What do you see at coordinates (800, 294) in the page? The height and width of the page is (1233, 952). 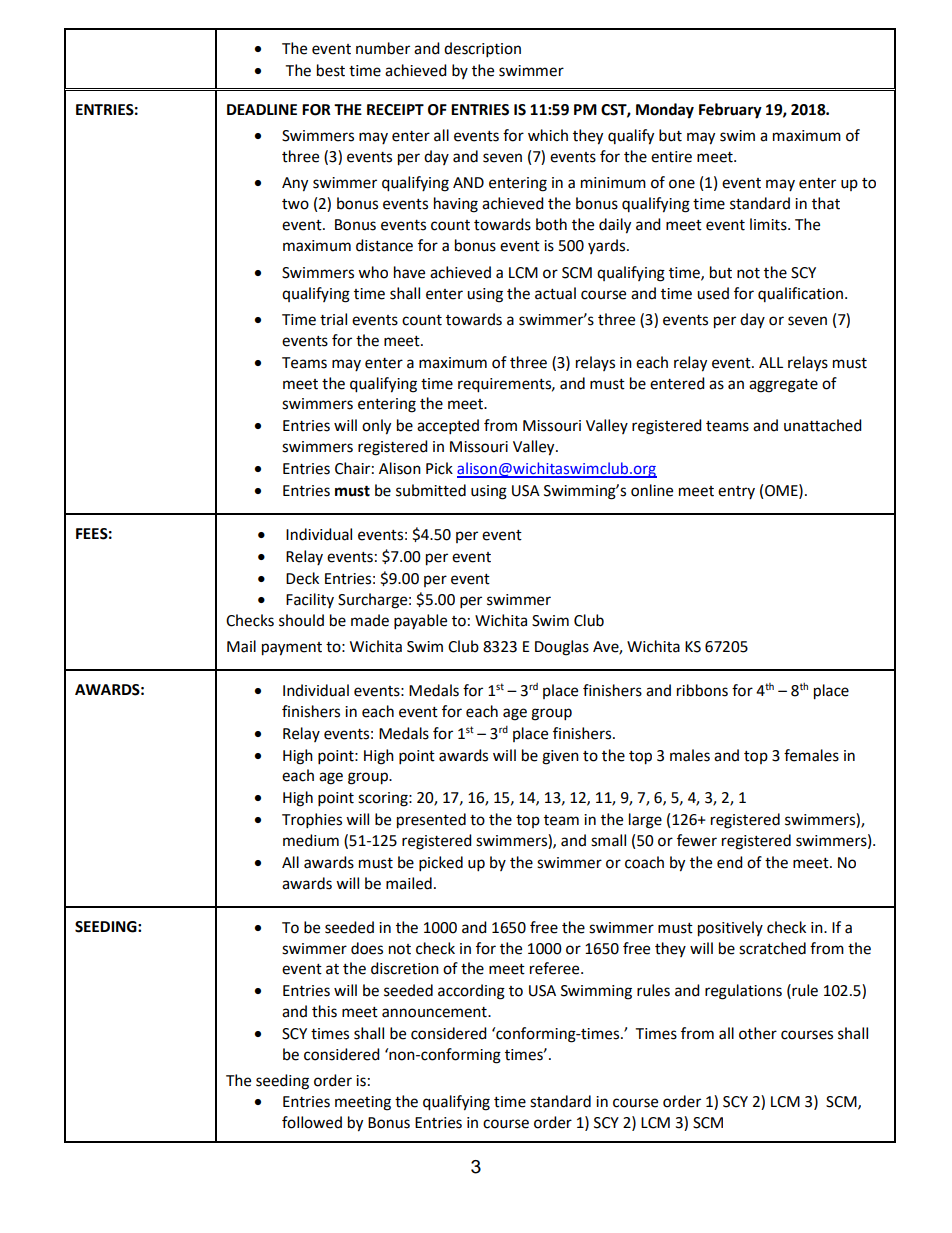 I see `qualification` at bounding box center [800, 294].
